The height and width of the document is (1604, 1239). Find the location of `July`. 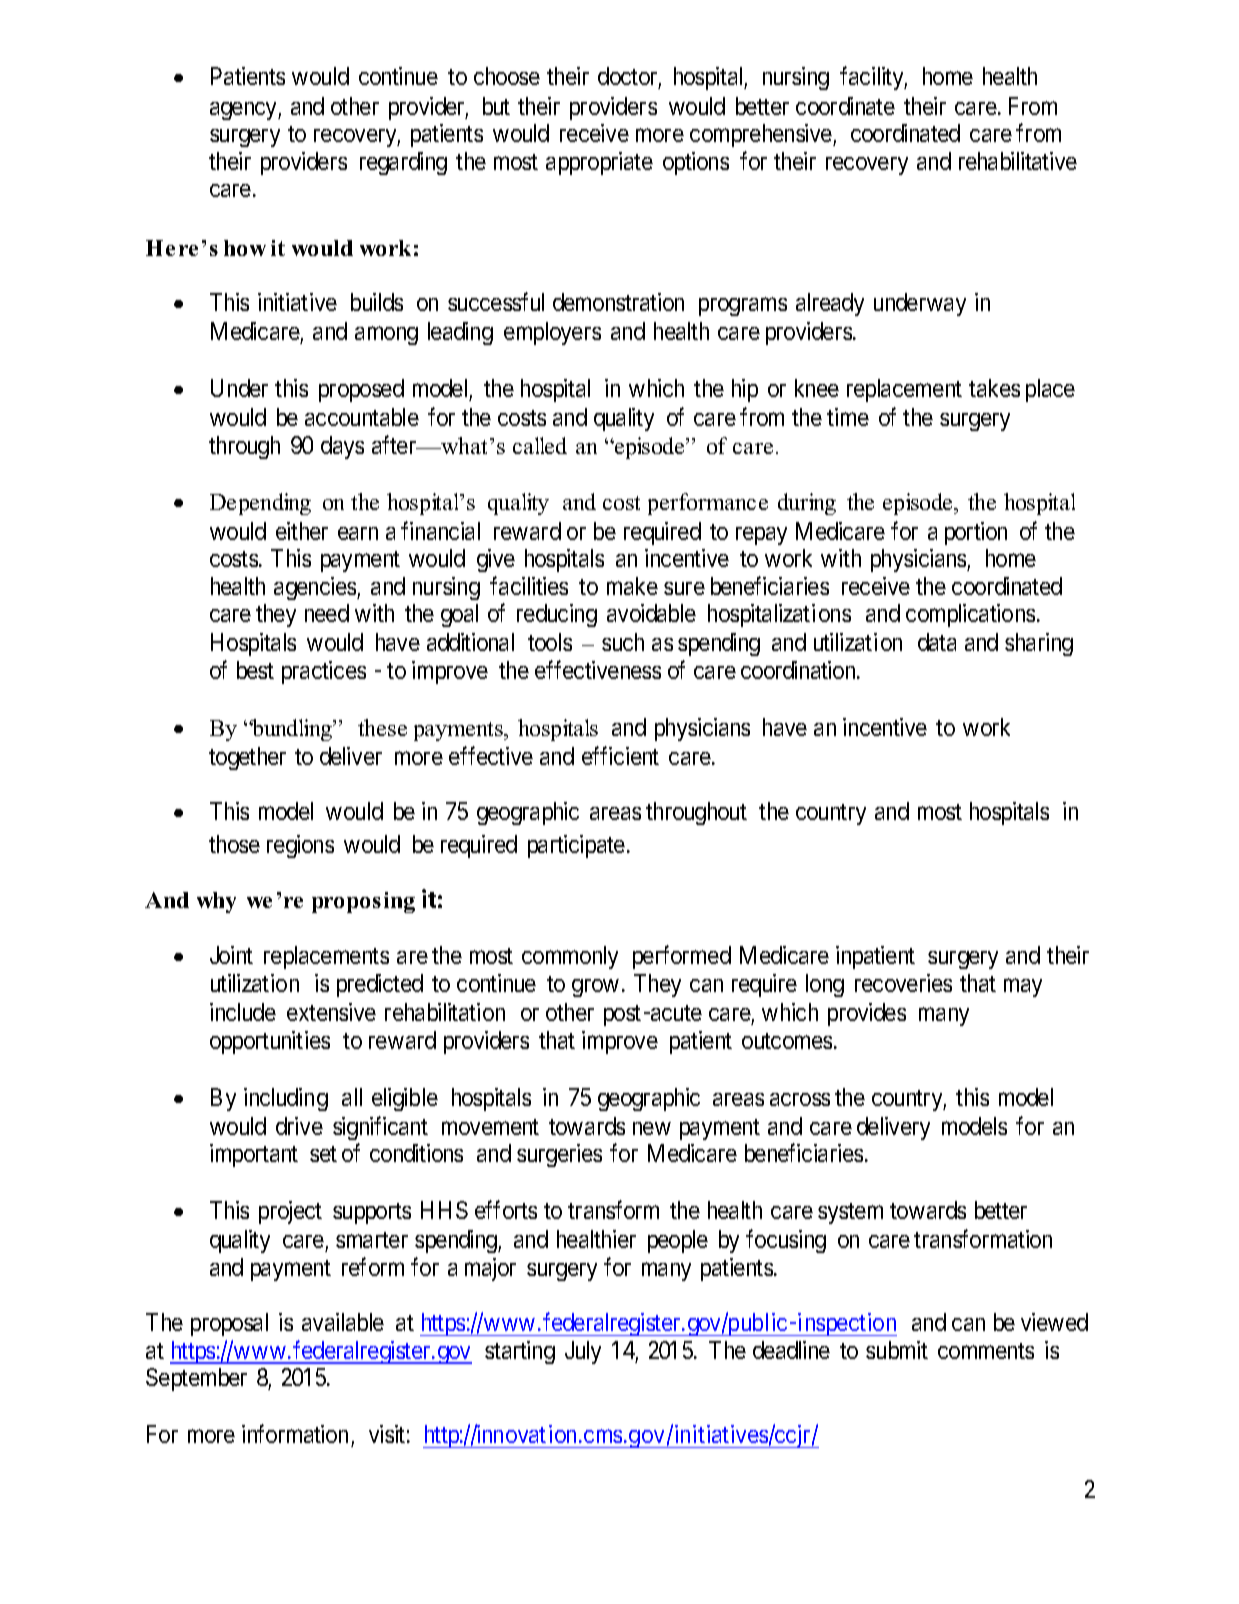

July is located at coordinates (583, 1352).
